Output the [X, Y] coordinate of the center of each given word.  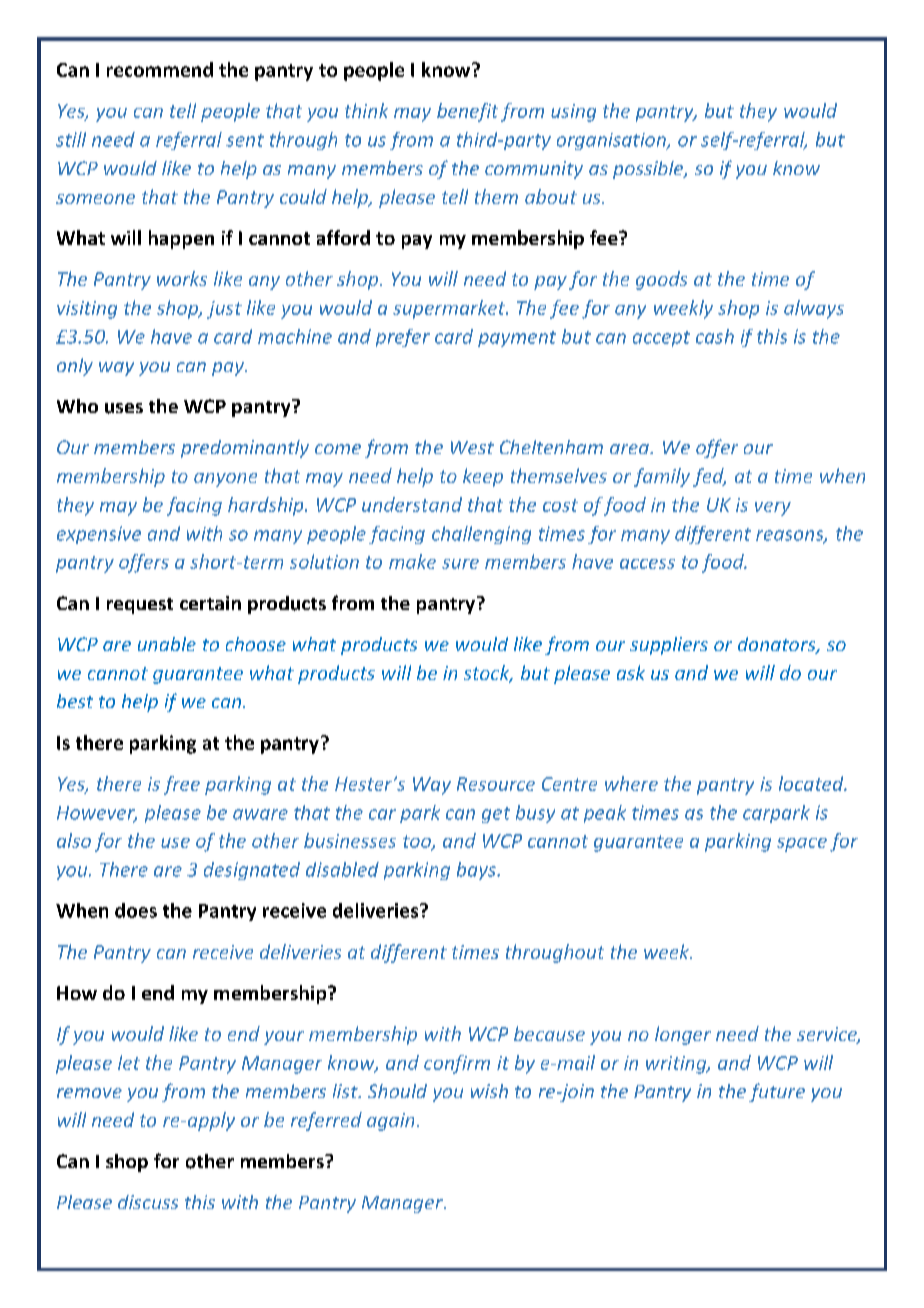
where [631, 783]
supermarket [450, 309]
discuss [148, 1202]
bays [477, 871]
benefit [467, 112]
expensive [99, 535]
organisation [612, 141]
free [182, 785]
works [182, 278]
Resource [496, 784]
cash [715, 336]
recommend [160, 69]
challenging [481, 535]
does [136, 910]
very [773, 509]
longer [683, 1035]
